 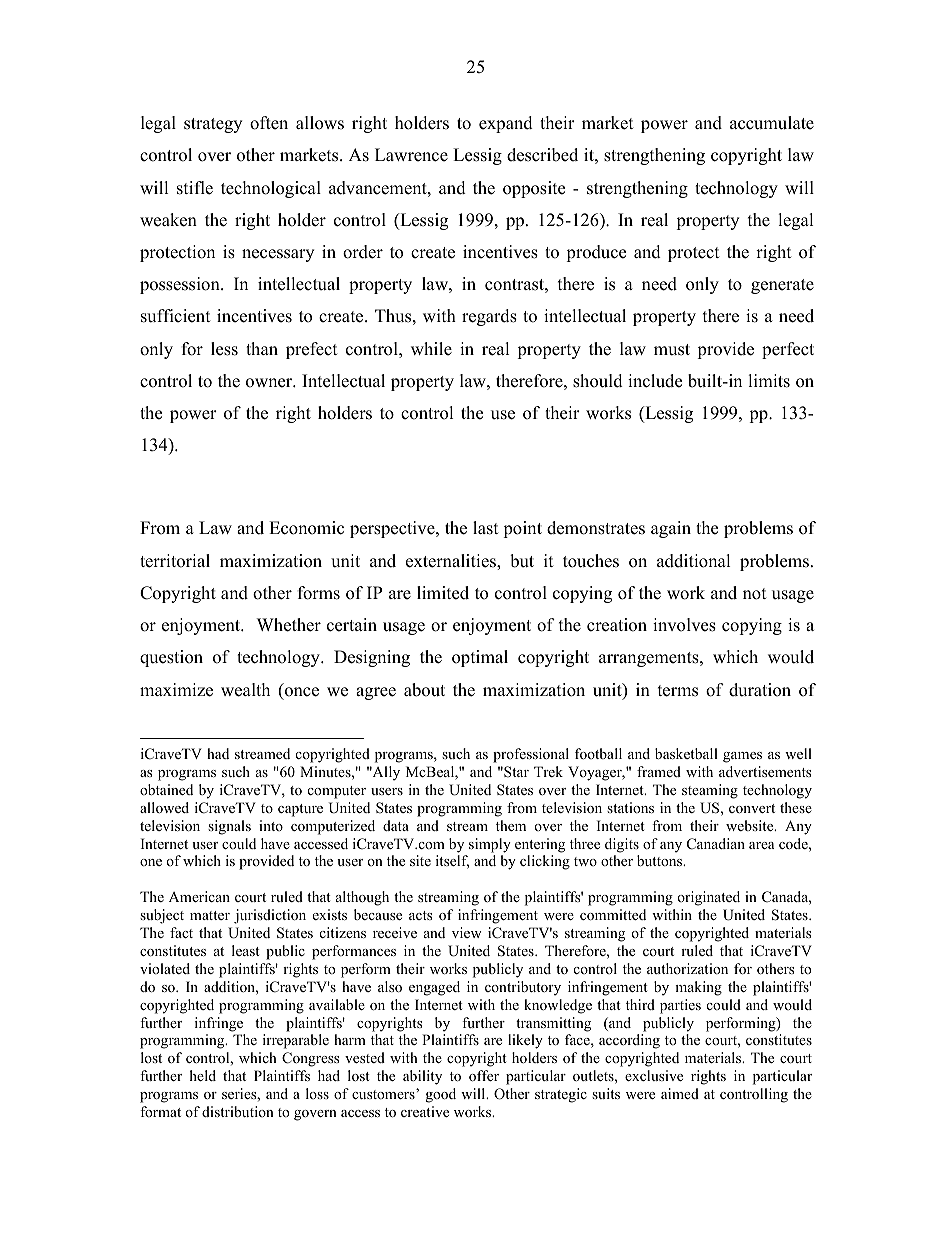 I want to click on held, so click(x=203, y=1075).
